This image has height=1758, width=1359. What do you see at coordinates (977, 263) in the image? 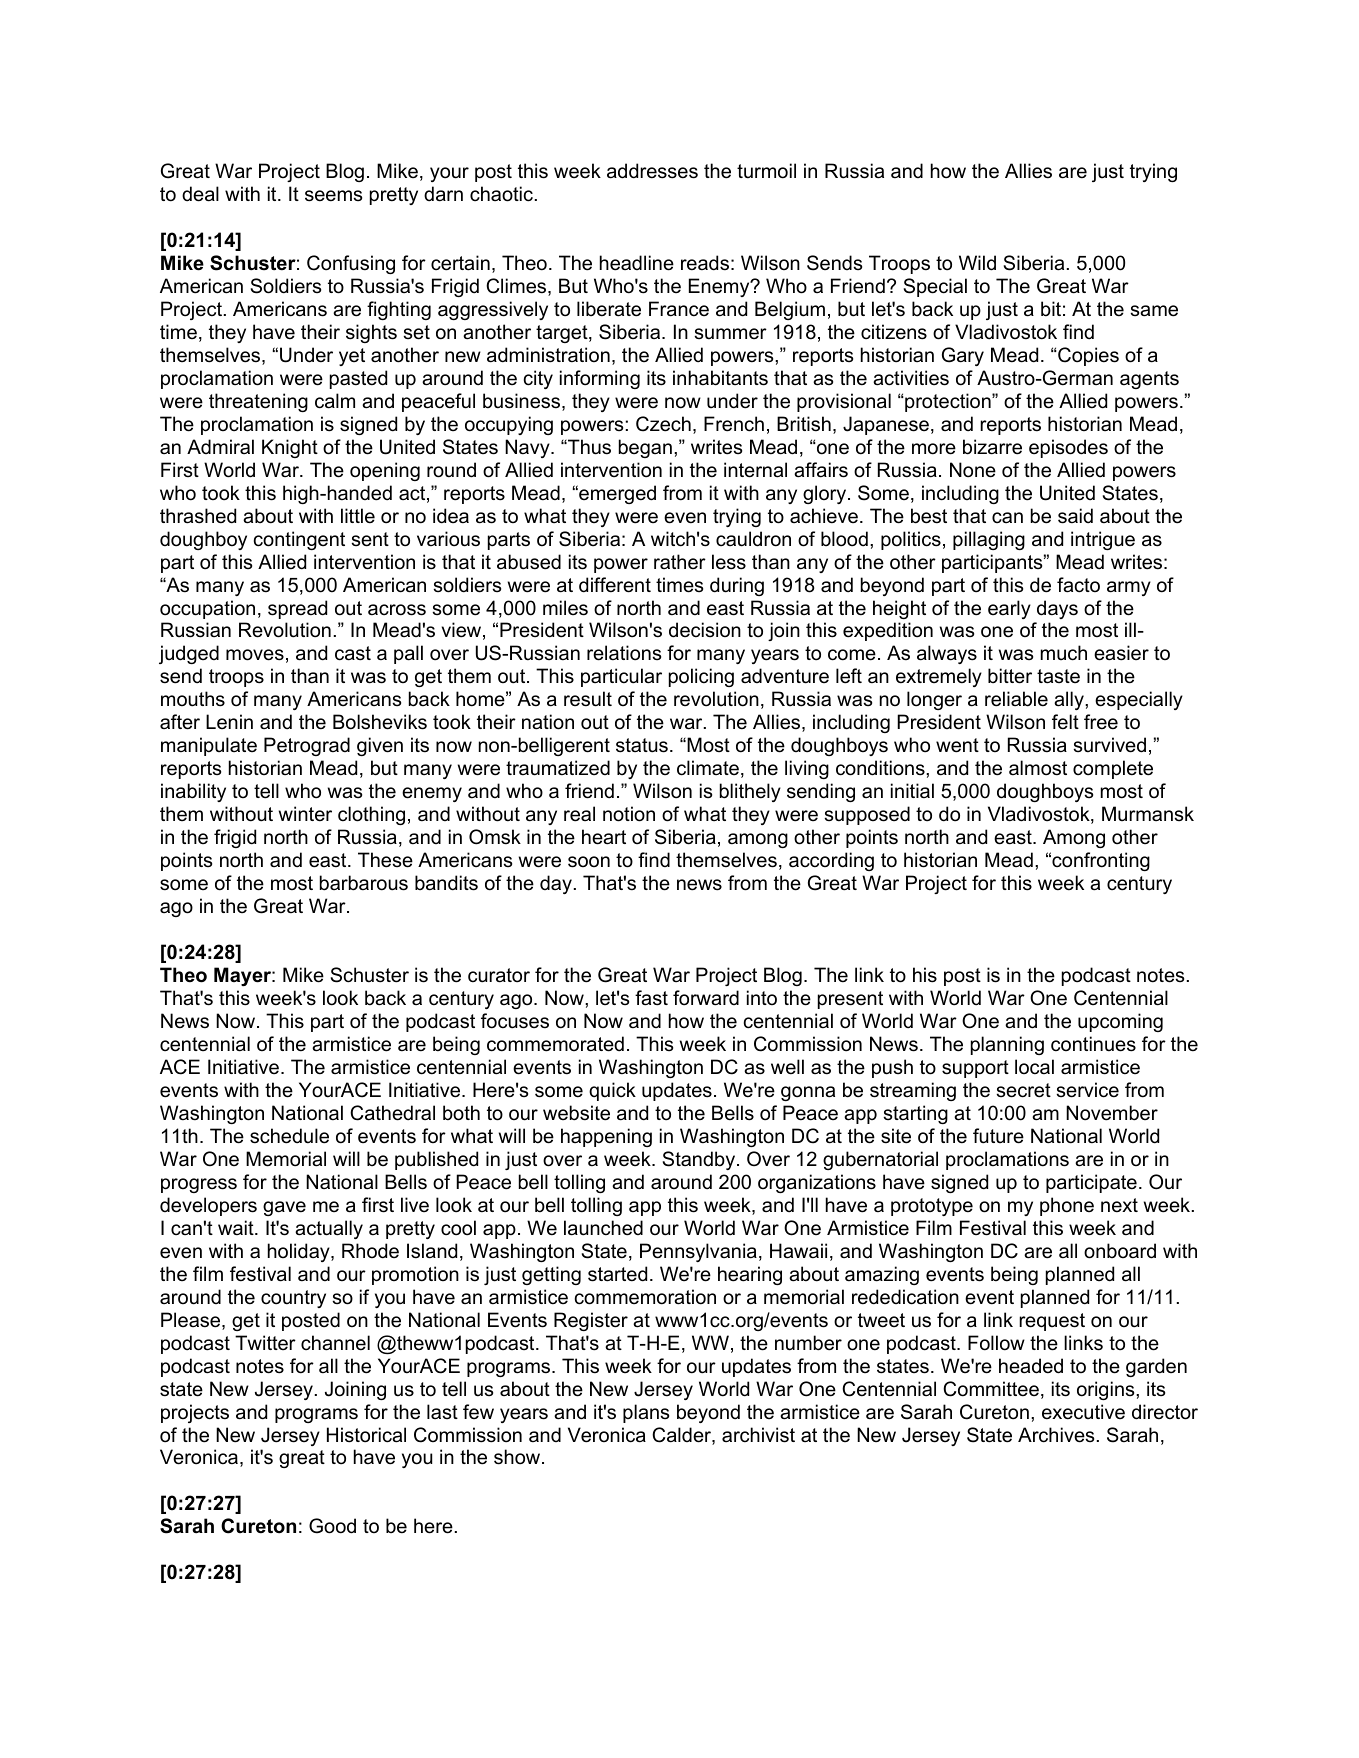
I see `Wild` at bounding box center [977, 263].
